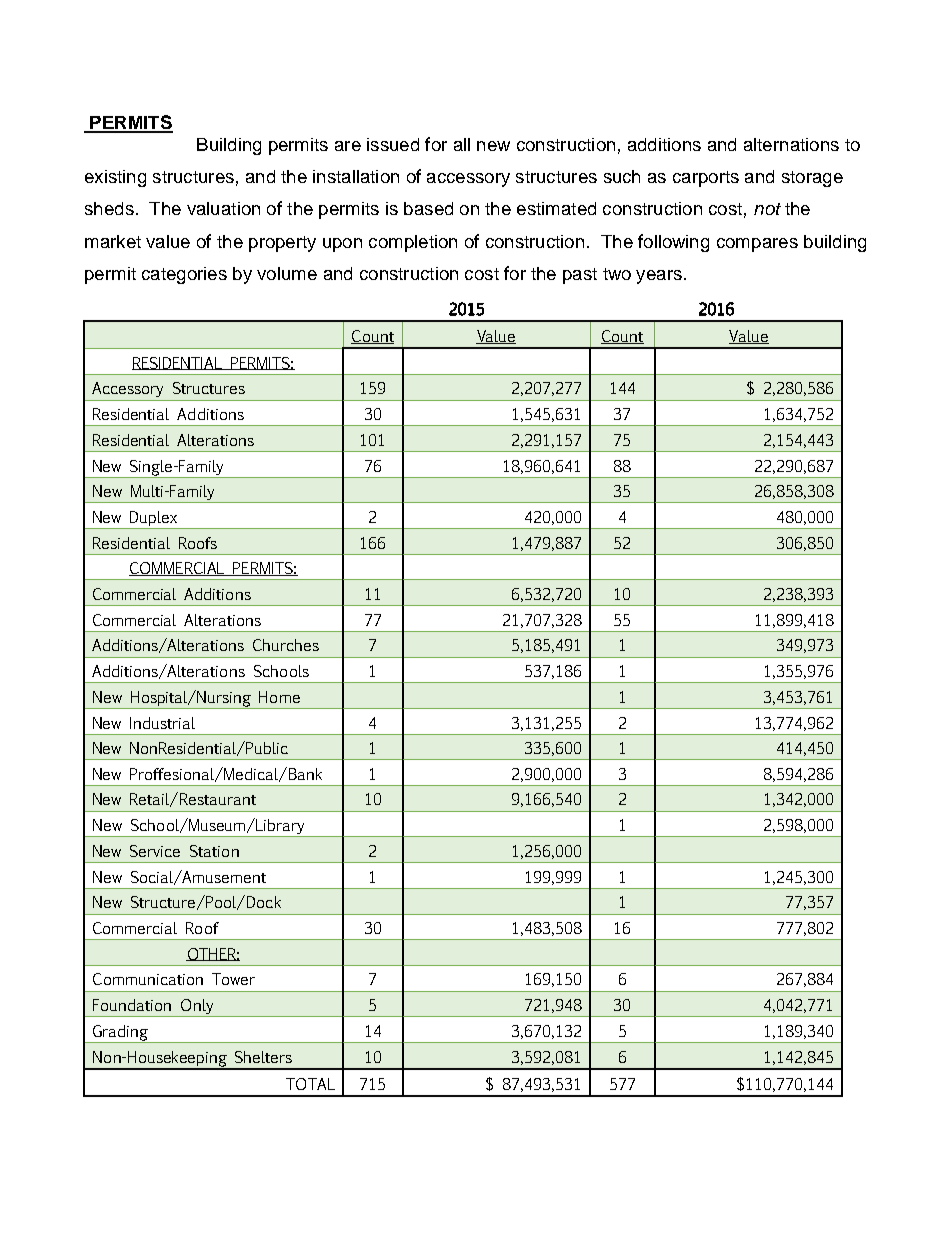  Describe the element at coordinates (223, 208) in the screenshot. I see `valuation` at that location.
